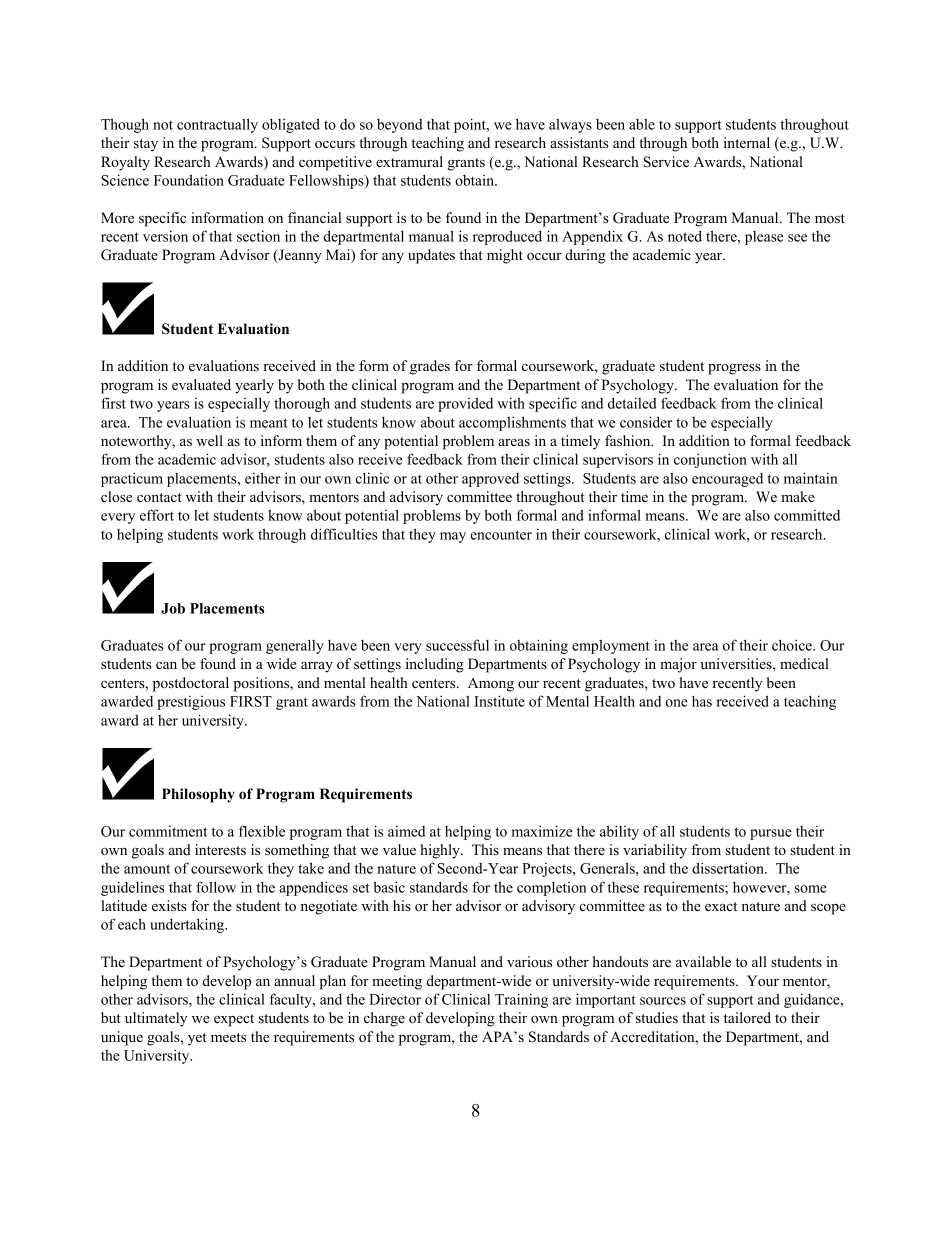 The height and width of the screenshot is (1233, 952). I want to click on internal, so click(747, 142).
